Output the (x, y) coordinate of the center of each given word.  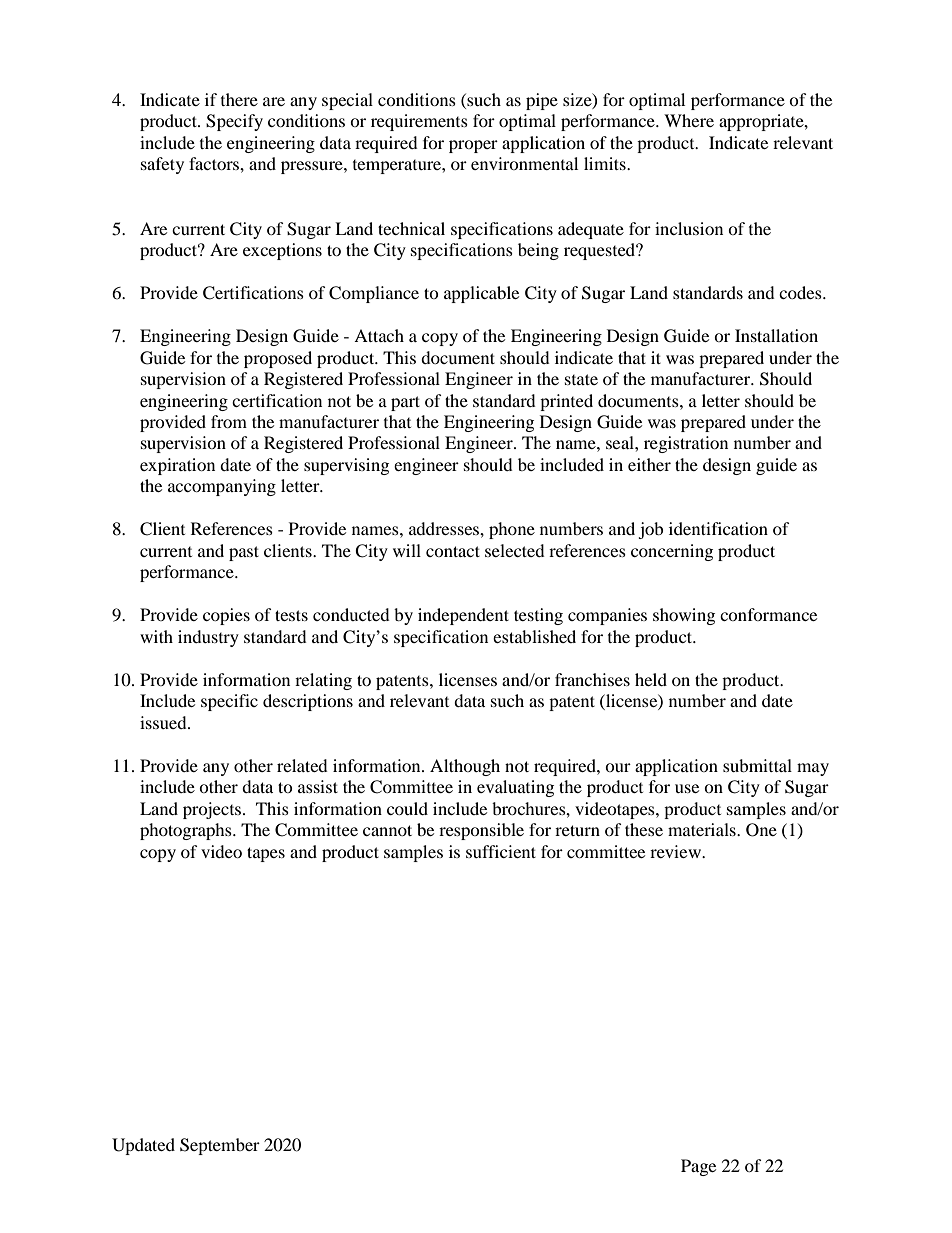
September (220, 1146)
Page (698, 1167)
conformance (768, 614)
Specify (234, 122)
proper (473, 146)
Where (689, 120)
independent (463, 616)
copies (226, 616)
